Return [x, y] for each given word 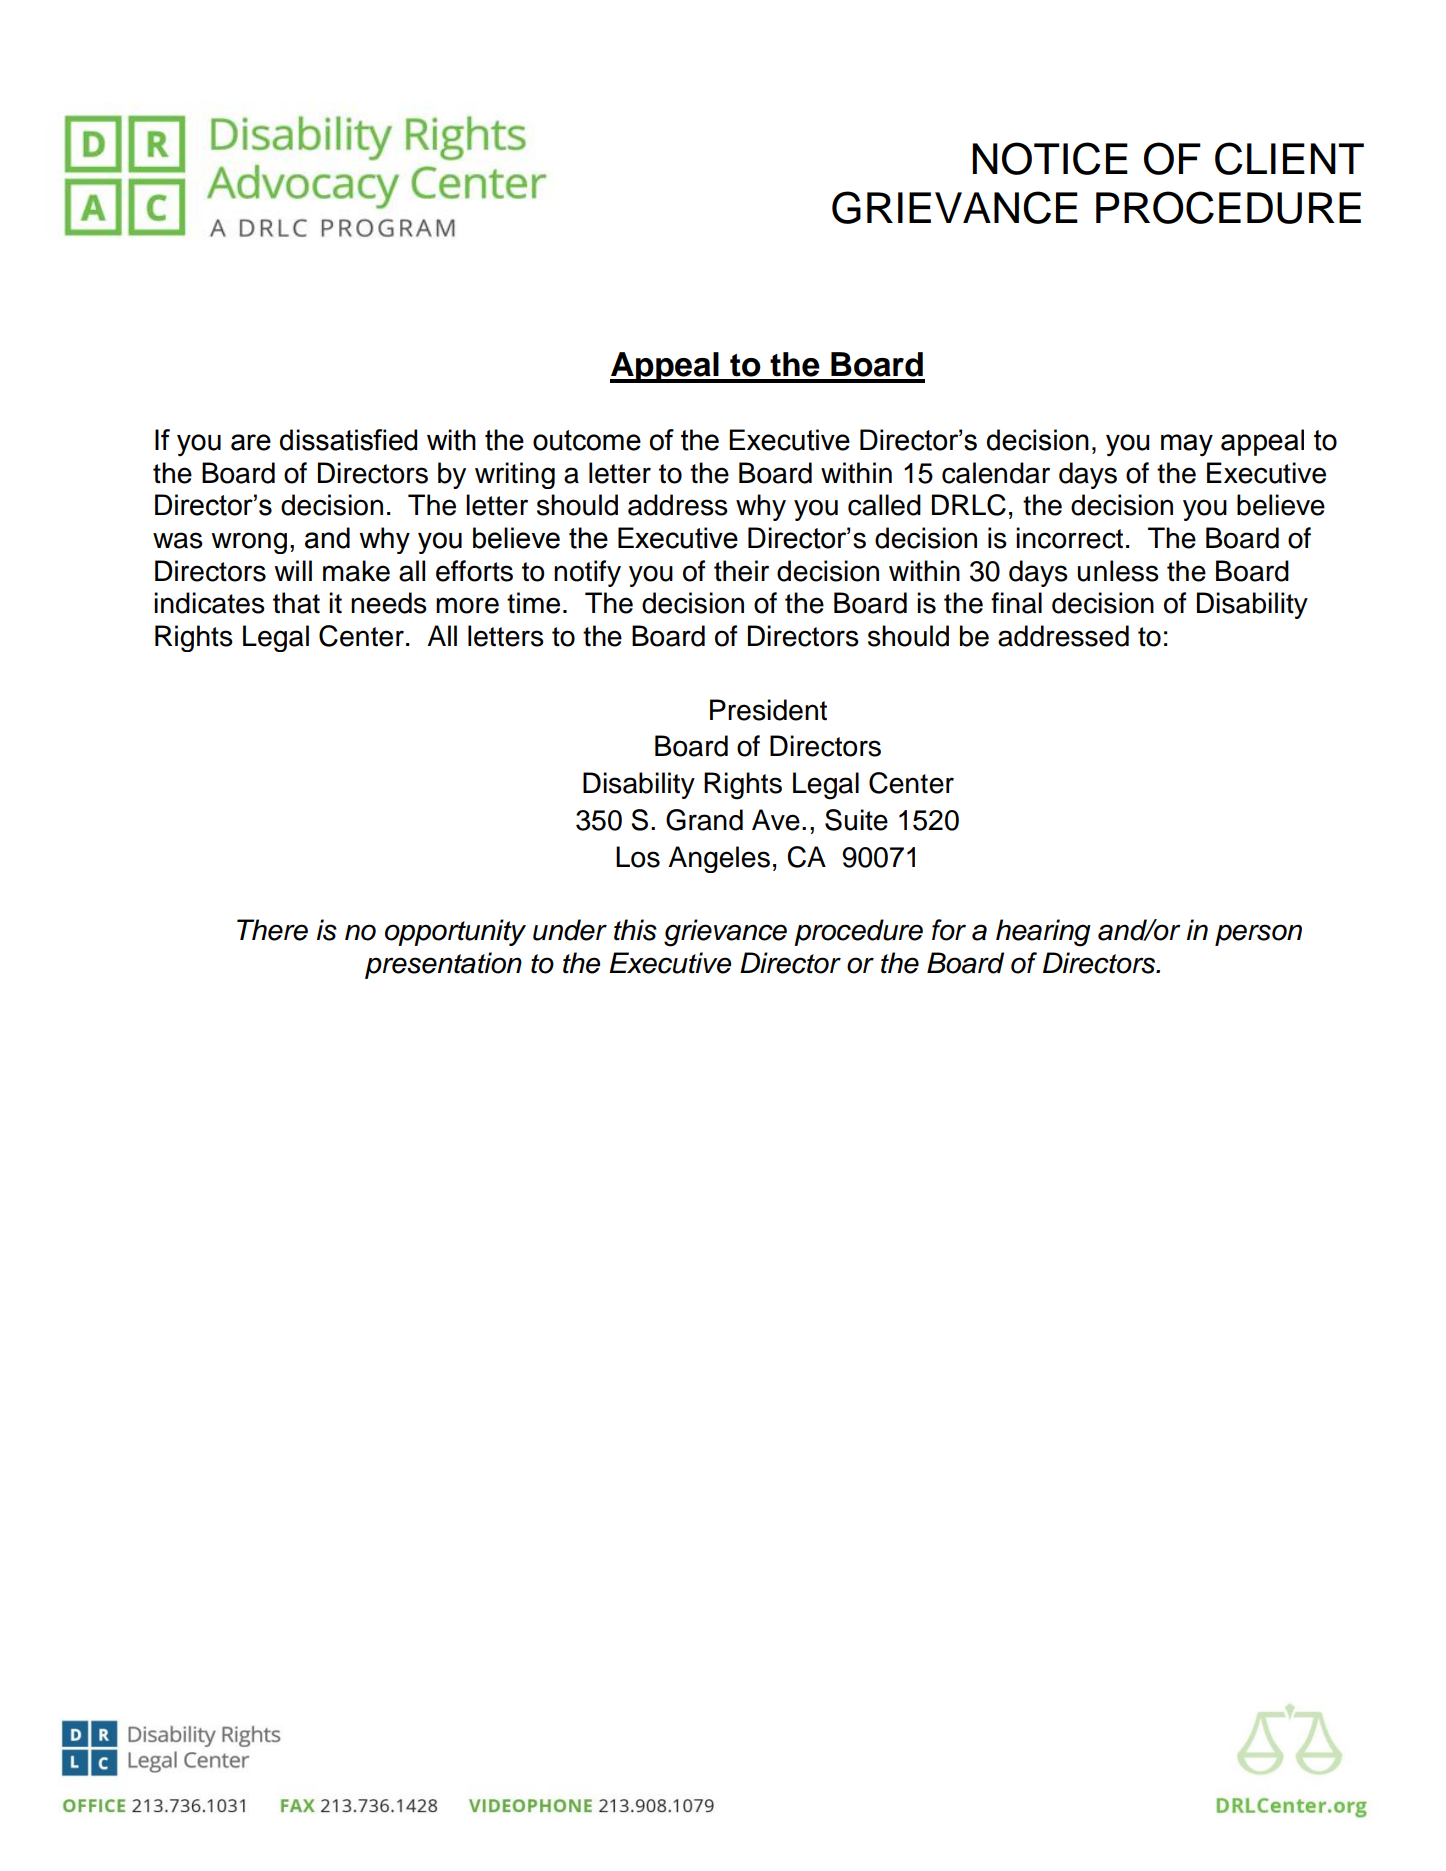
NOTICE [1050, 158]
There [272, 930]
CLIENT [1289, 158]
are [251, 442]
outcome [587, 440]
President [768, 710]
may [1187, 445]
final [1016, 603]
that [296, 603]
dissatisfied [348, 440]
